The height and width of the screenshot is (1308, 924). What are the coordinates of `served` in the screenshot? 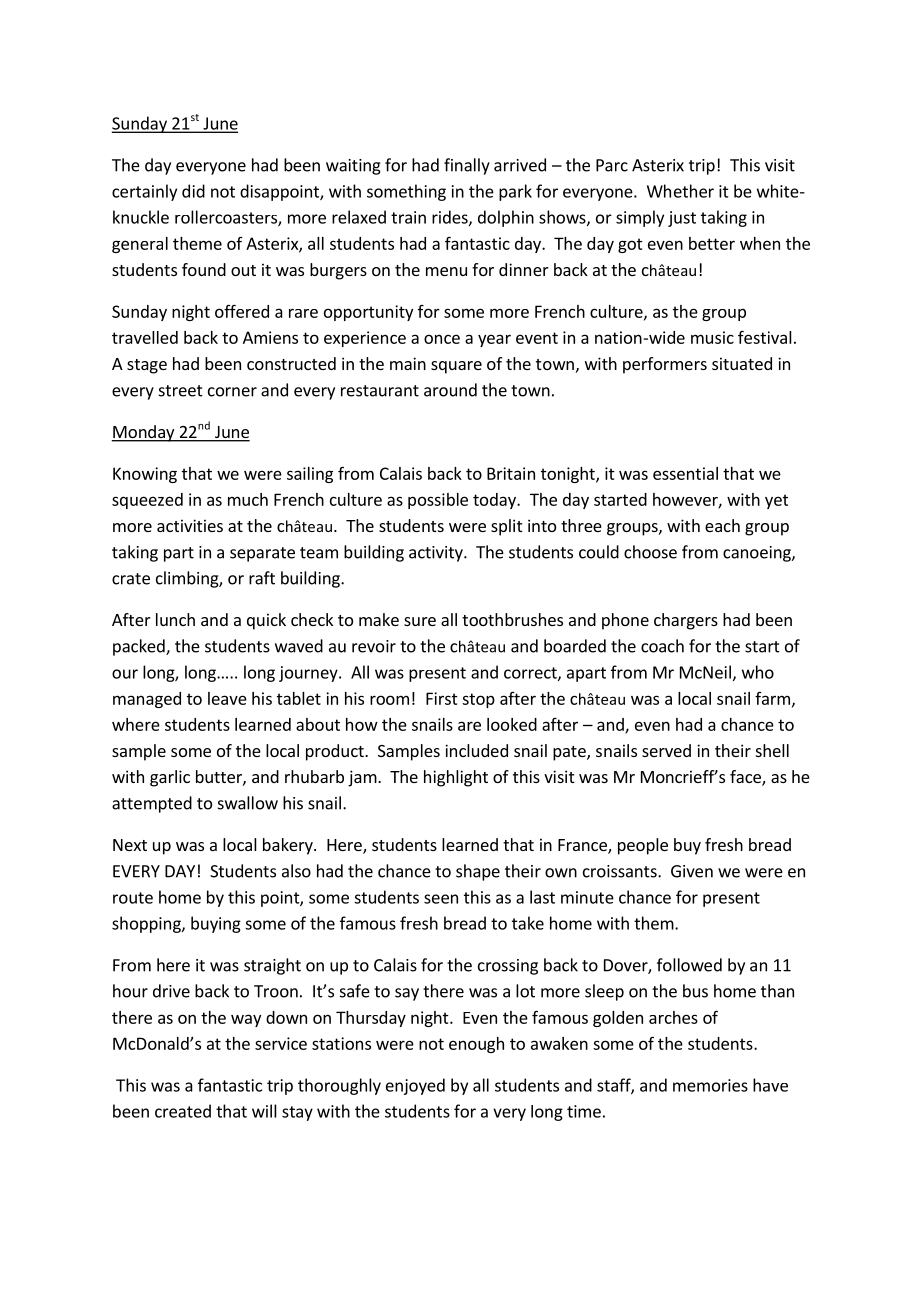 It's located at (666, 750).
